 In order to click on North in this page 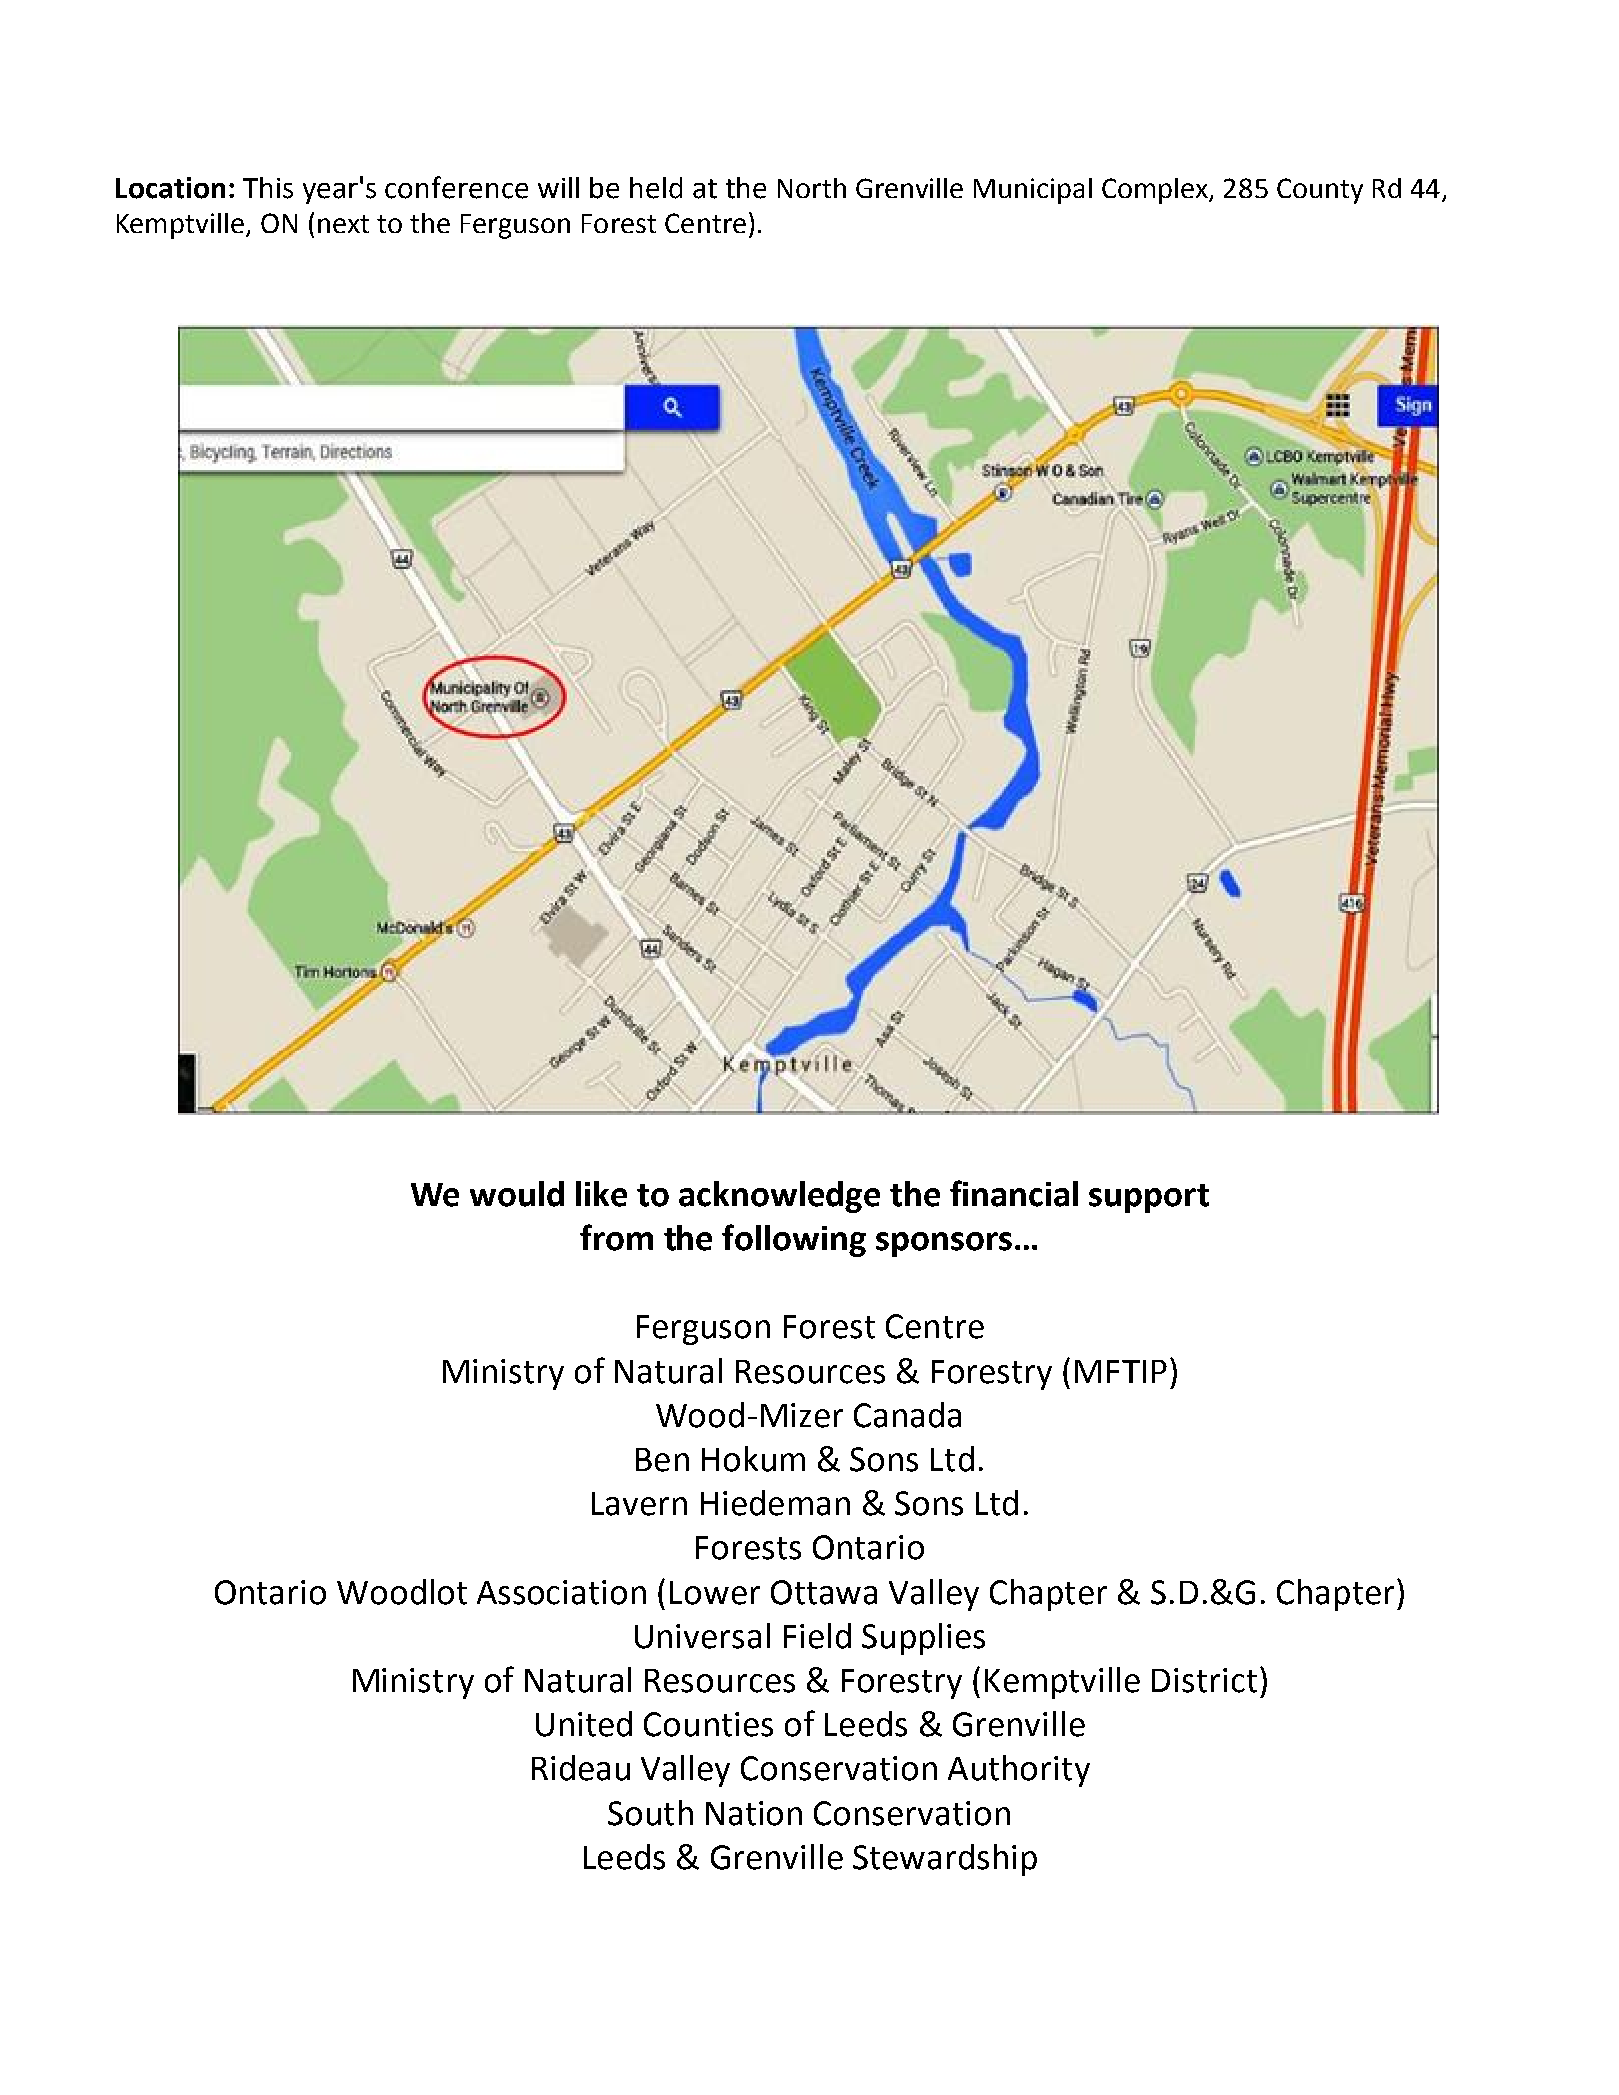, I will do `click(812, 188)`.
